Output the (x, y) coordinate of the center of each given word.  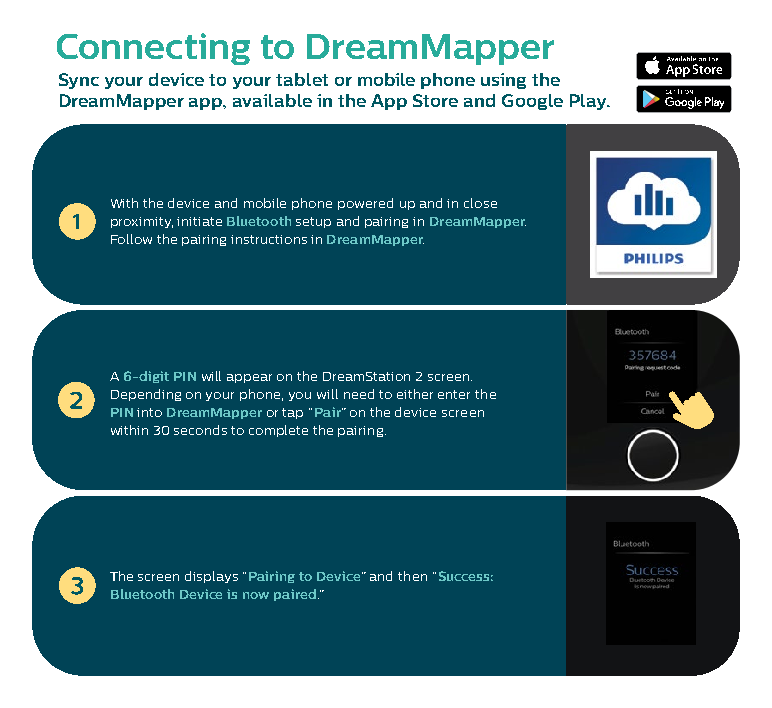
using (503, 81)
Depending (146, 395)
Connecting (153, 49)
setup (313, 222)
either (415, 394)
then (412, 576)
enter (454, 394)
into (149, 412)
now (256, 595)
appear (249, 378)
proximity (142, 222)
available (272, 100)
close (480, 203)
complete (278, 431)
